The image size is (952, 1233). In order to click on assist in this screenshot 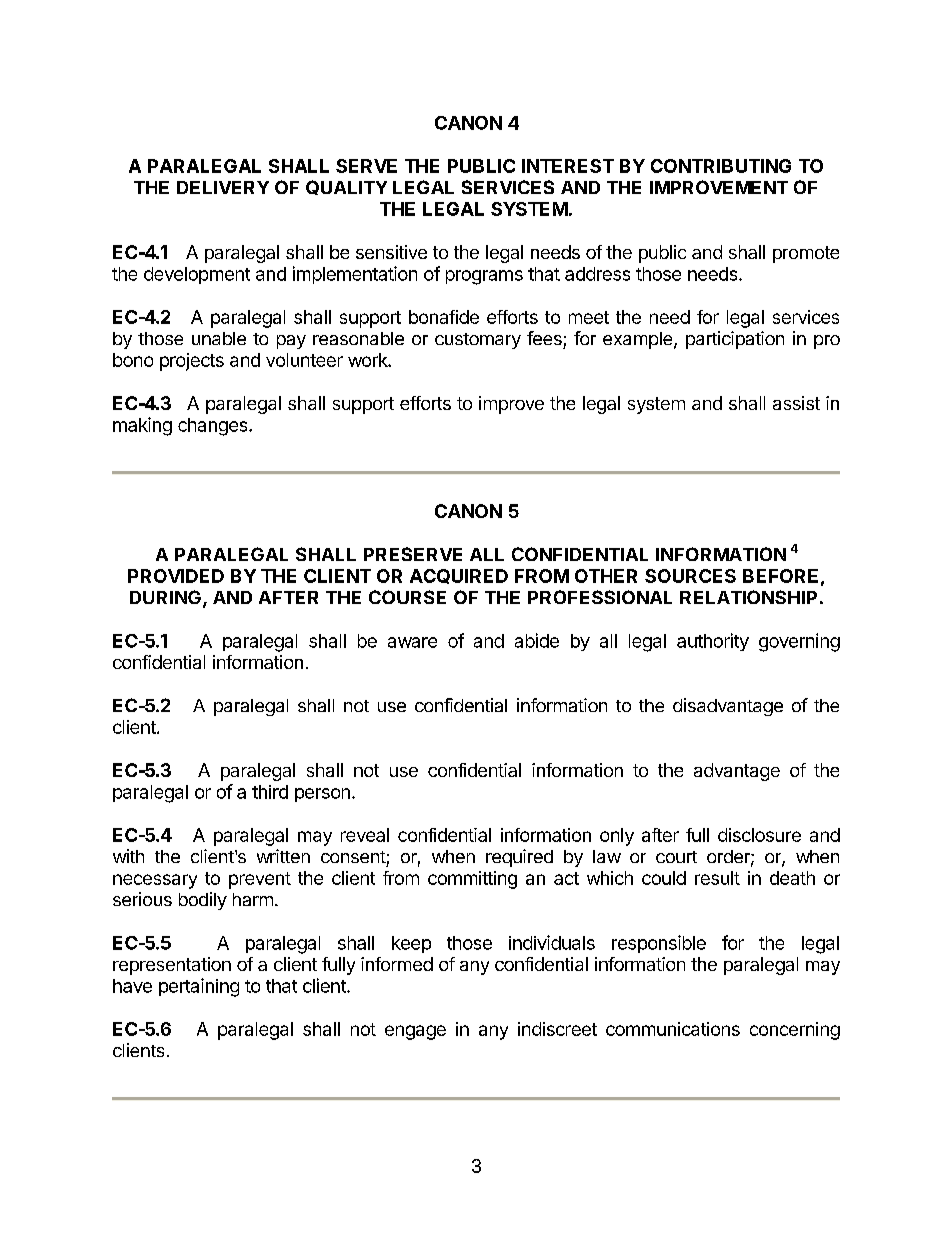, I will do `click(796, 403)`.
